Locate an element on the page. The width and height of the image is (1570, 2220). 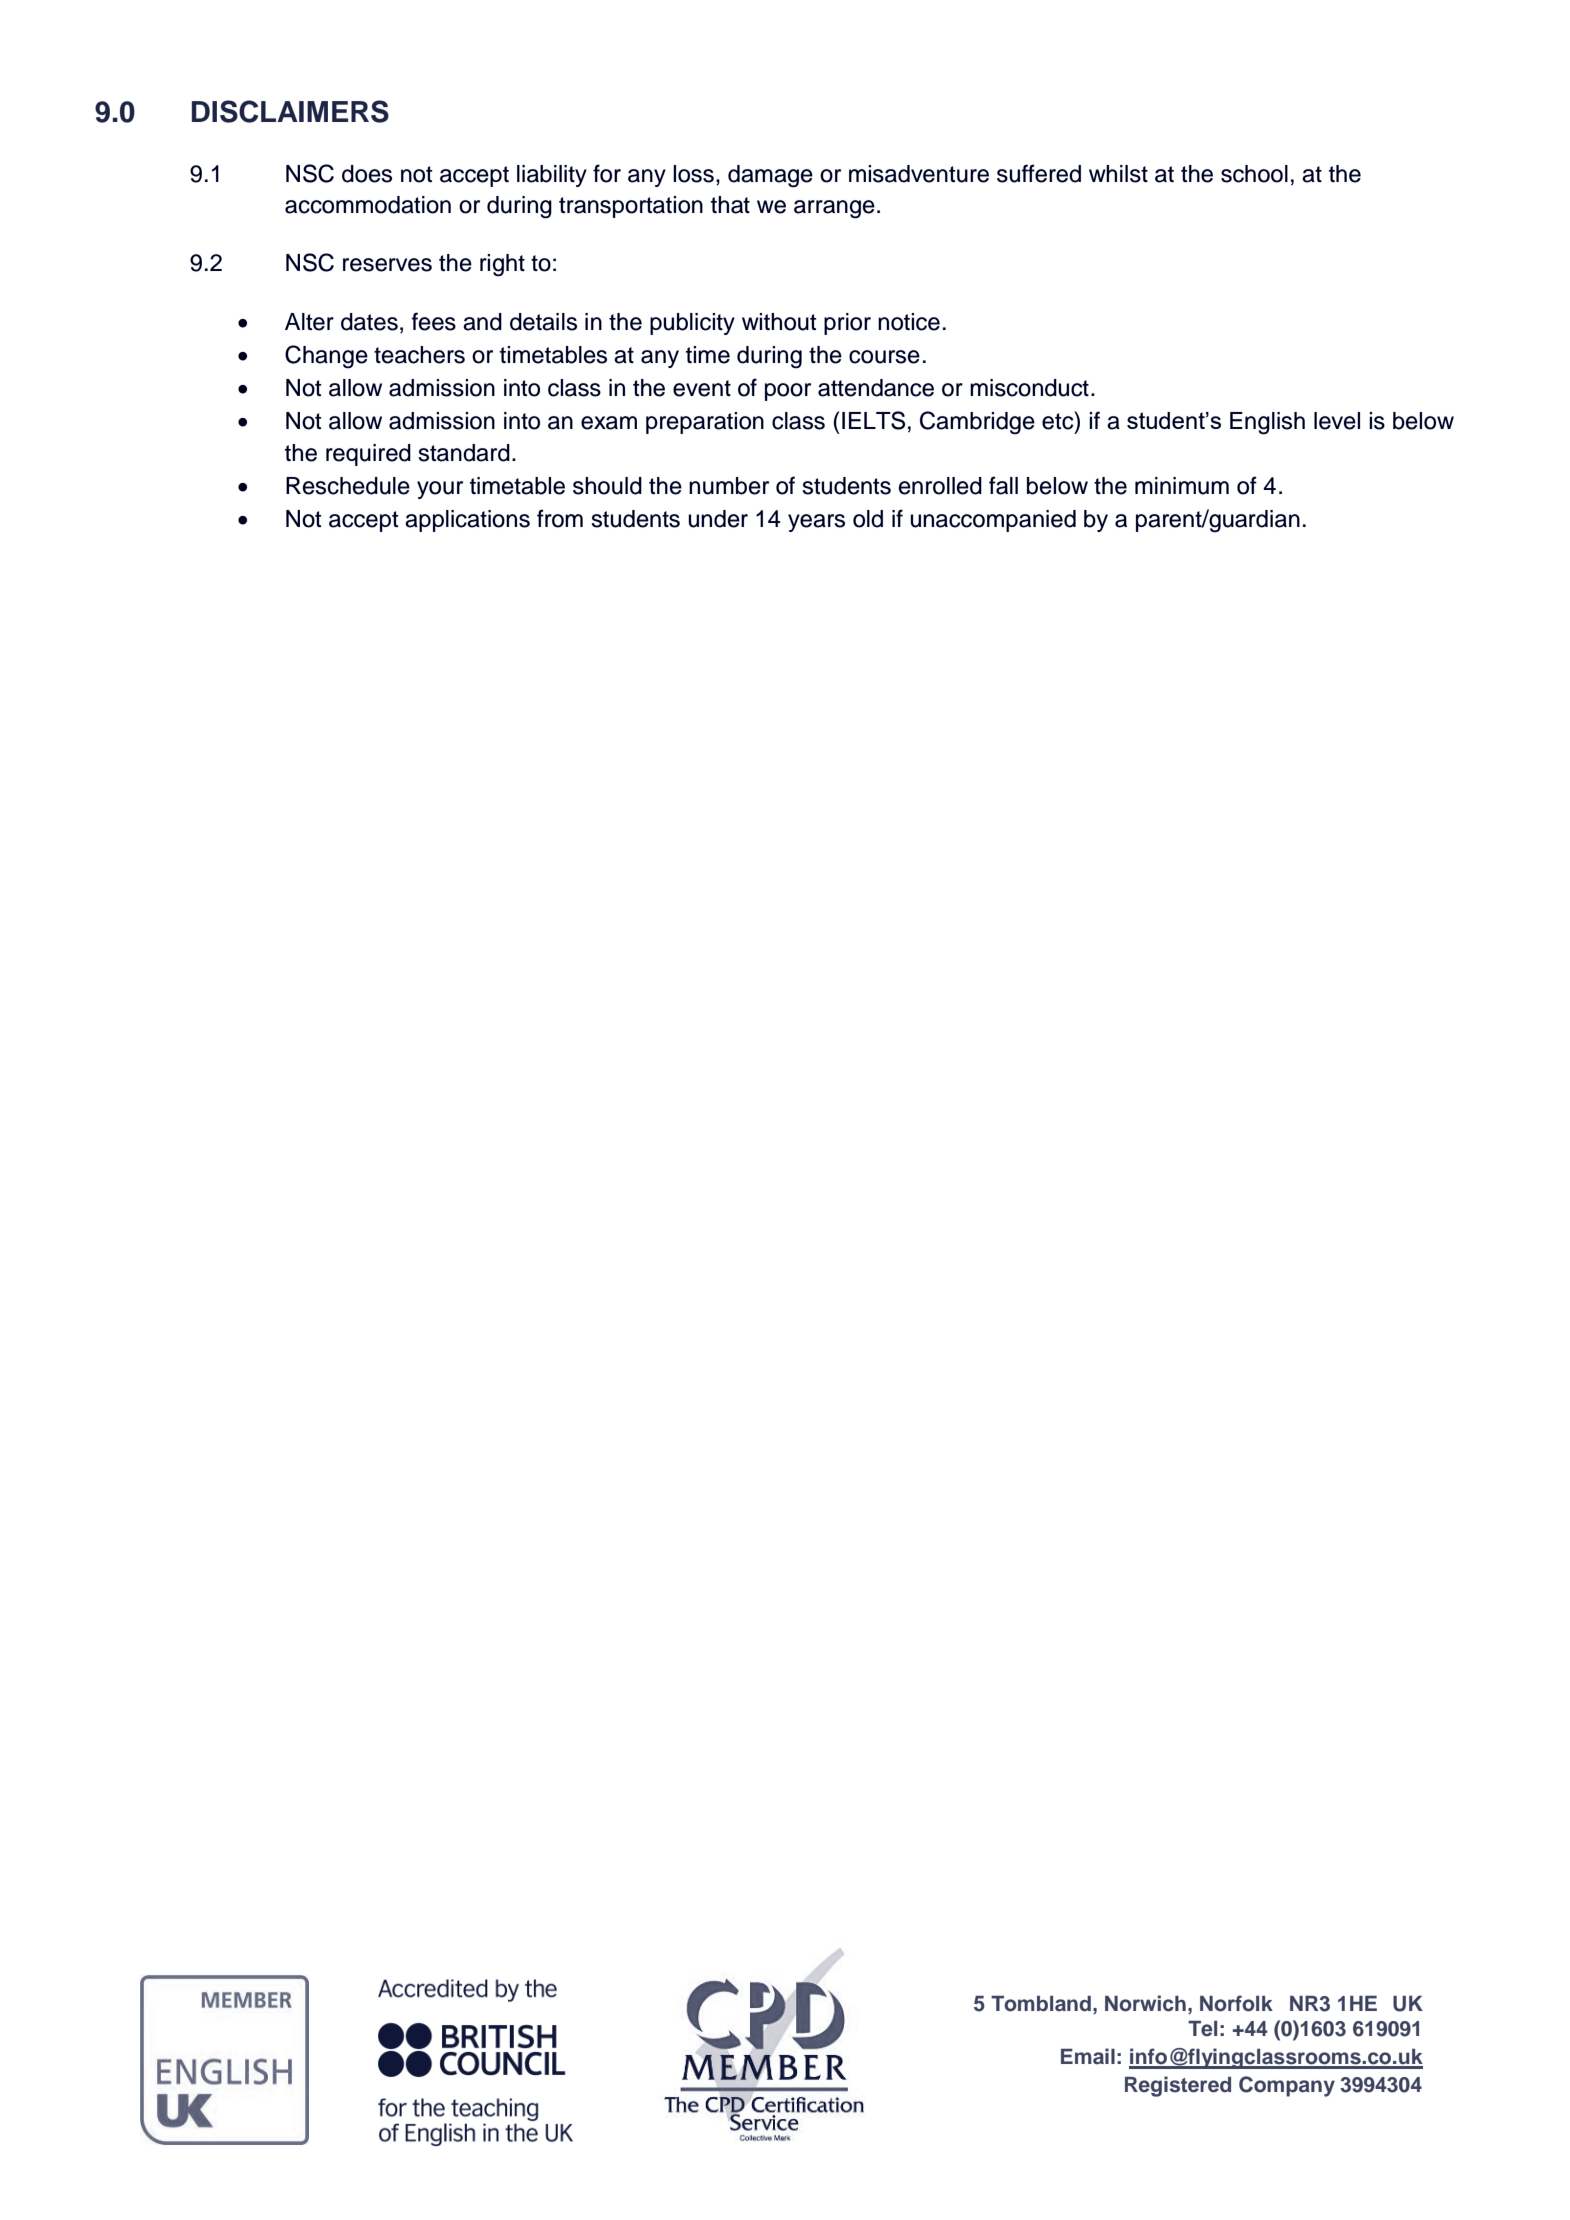
does is located at coordinates (367, 174).
